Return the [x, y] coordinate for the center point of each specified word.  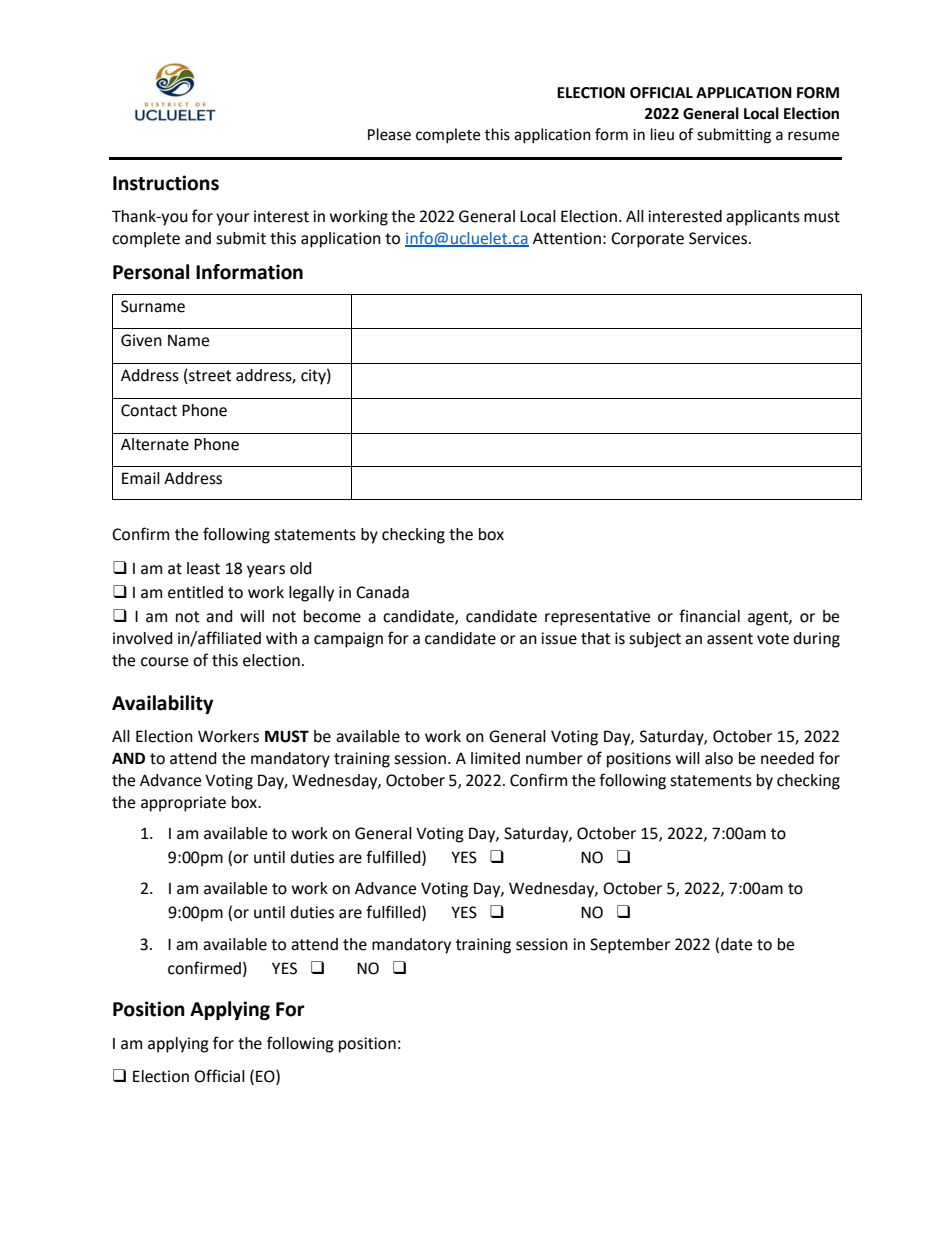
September [630, 946]
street [209, 376]
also [719, 758]
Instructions [166, 183]
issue [559, 638]
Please [389, 134]
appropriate [183, 804]
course [164, 662]
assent [730, 639]
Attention [567, 238]
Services [718, 238]
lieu [662, 134]
